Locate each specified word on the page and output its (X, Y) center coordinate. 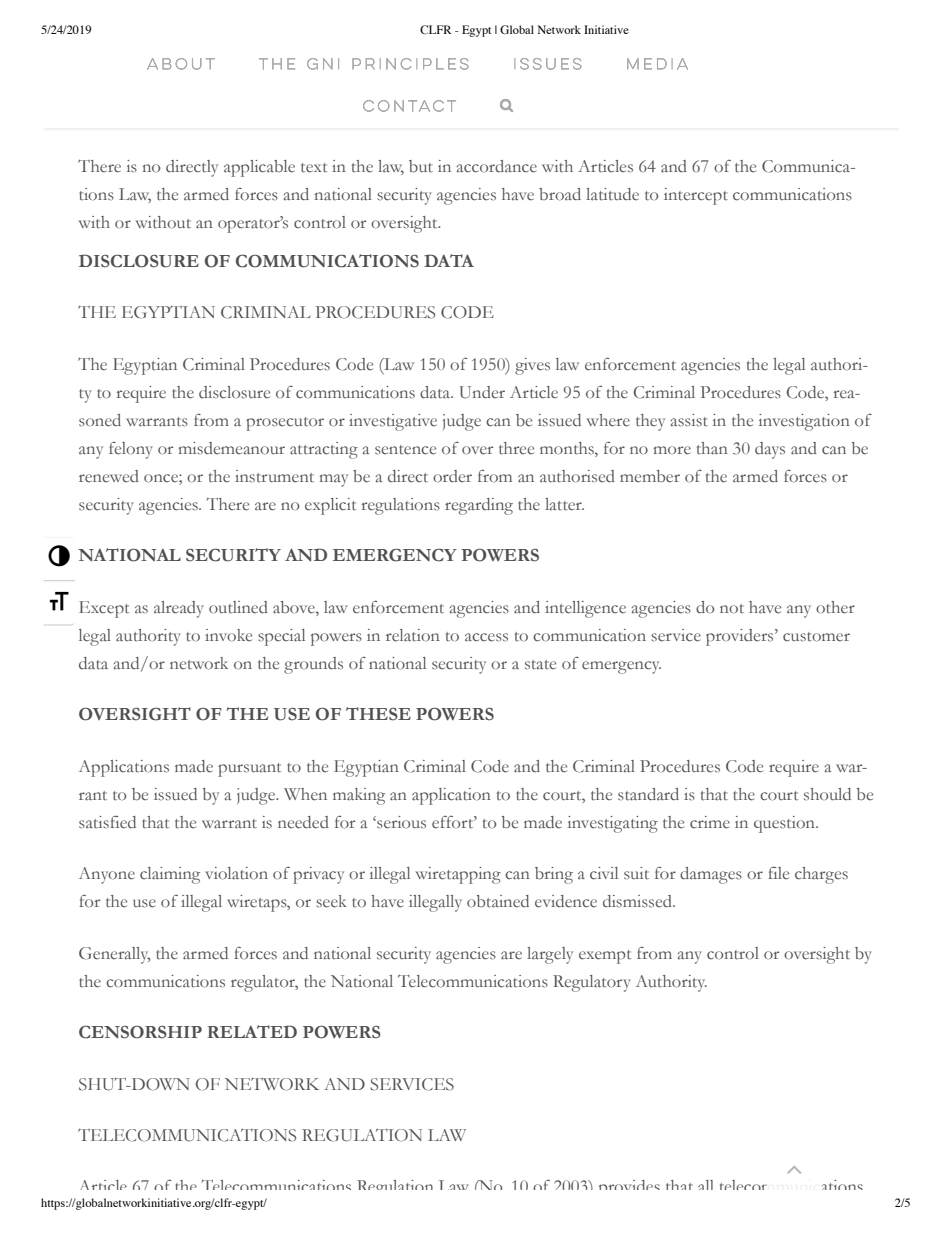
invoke (228, 635)
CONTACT (409, 106)
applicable (259, 168)
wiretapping (458, 875)
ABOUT (181, 64)
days (770, 450)
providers (741, 637)
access (486, 637)
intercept (696, 196)
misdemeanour (232, 448)
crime (710, 822)
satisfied (107, 822)
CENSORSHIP (140, 1032)
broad (560, 194)
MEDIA (657, 64)
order (452, 476)
